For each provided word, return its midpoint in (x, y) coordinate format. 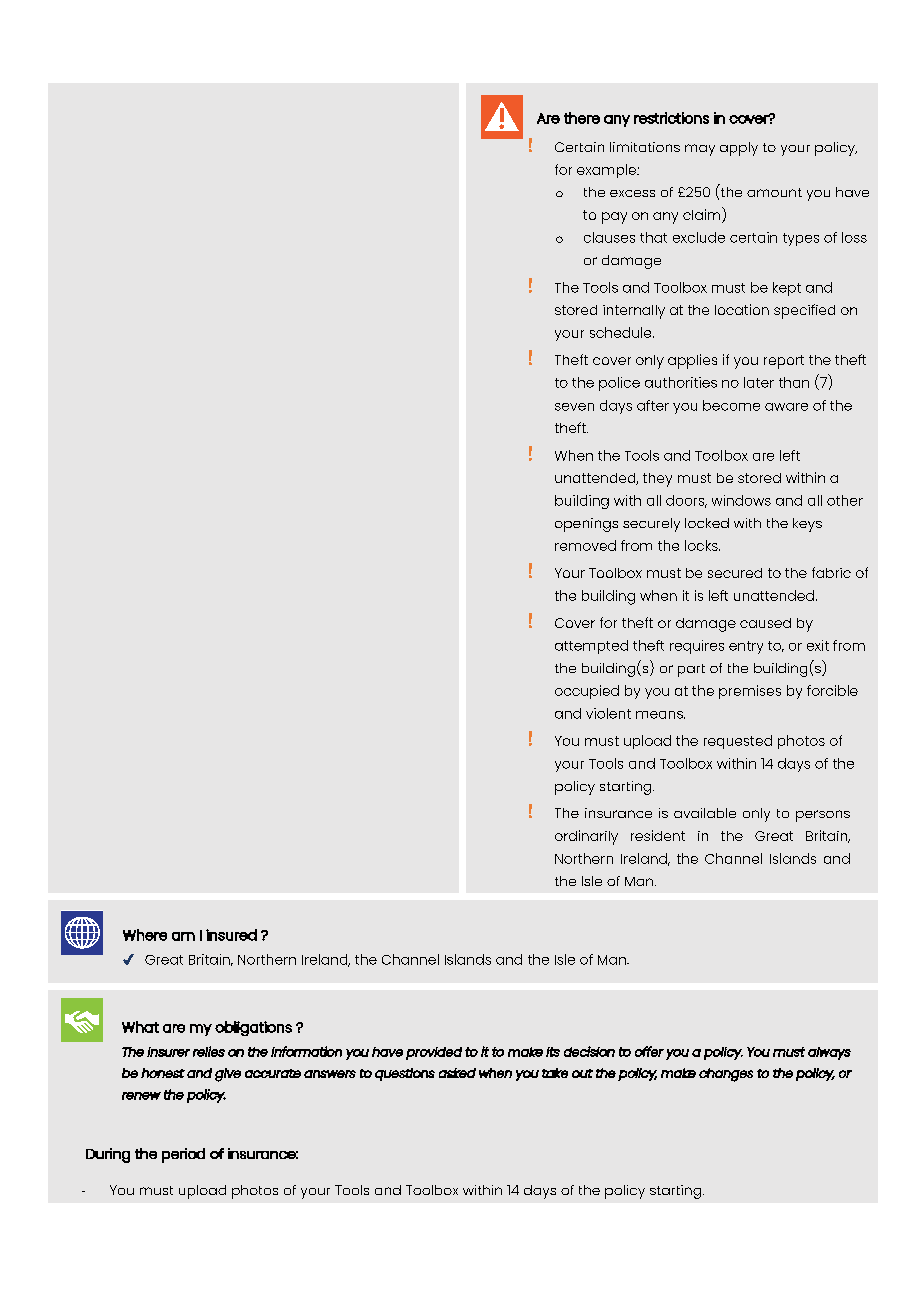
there (582, 118)
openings (586, 525)
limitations (645, 147)
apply (739, 149)
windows (741, 500)
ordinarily (586, 837)
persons (823, 816)
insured (231, 935)
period (183, 1155)
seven (574, 407)
